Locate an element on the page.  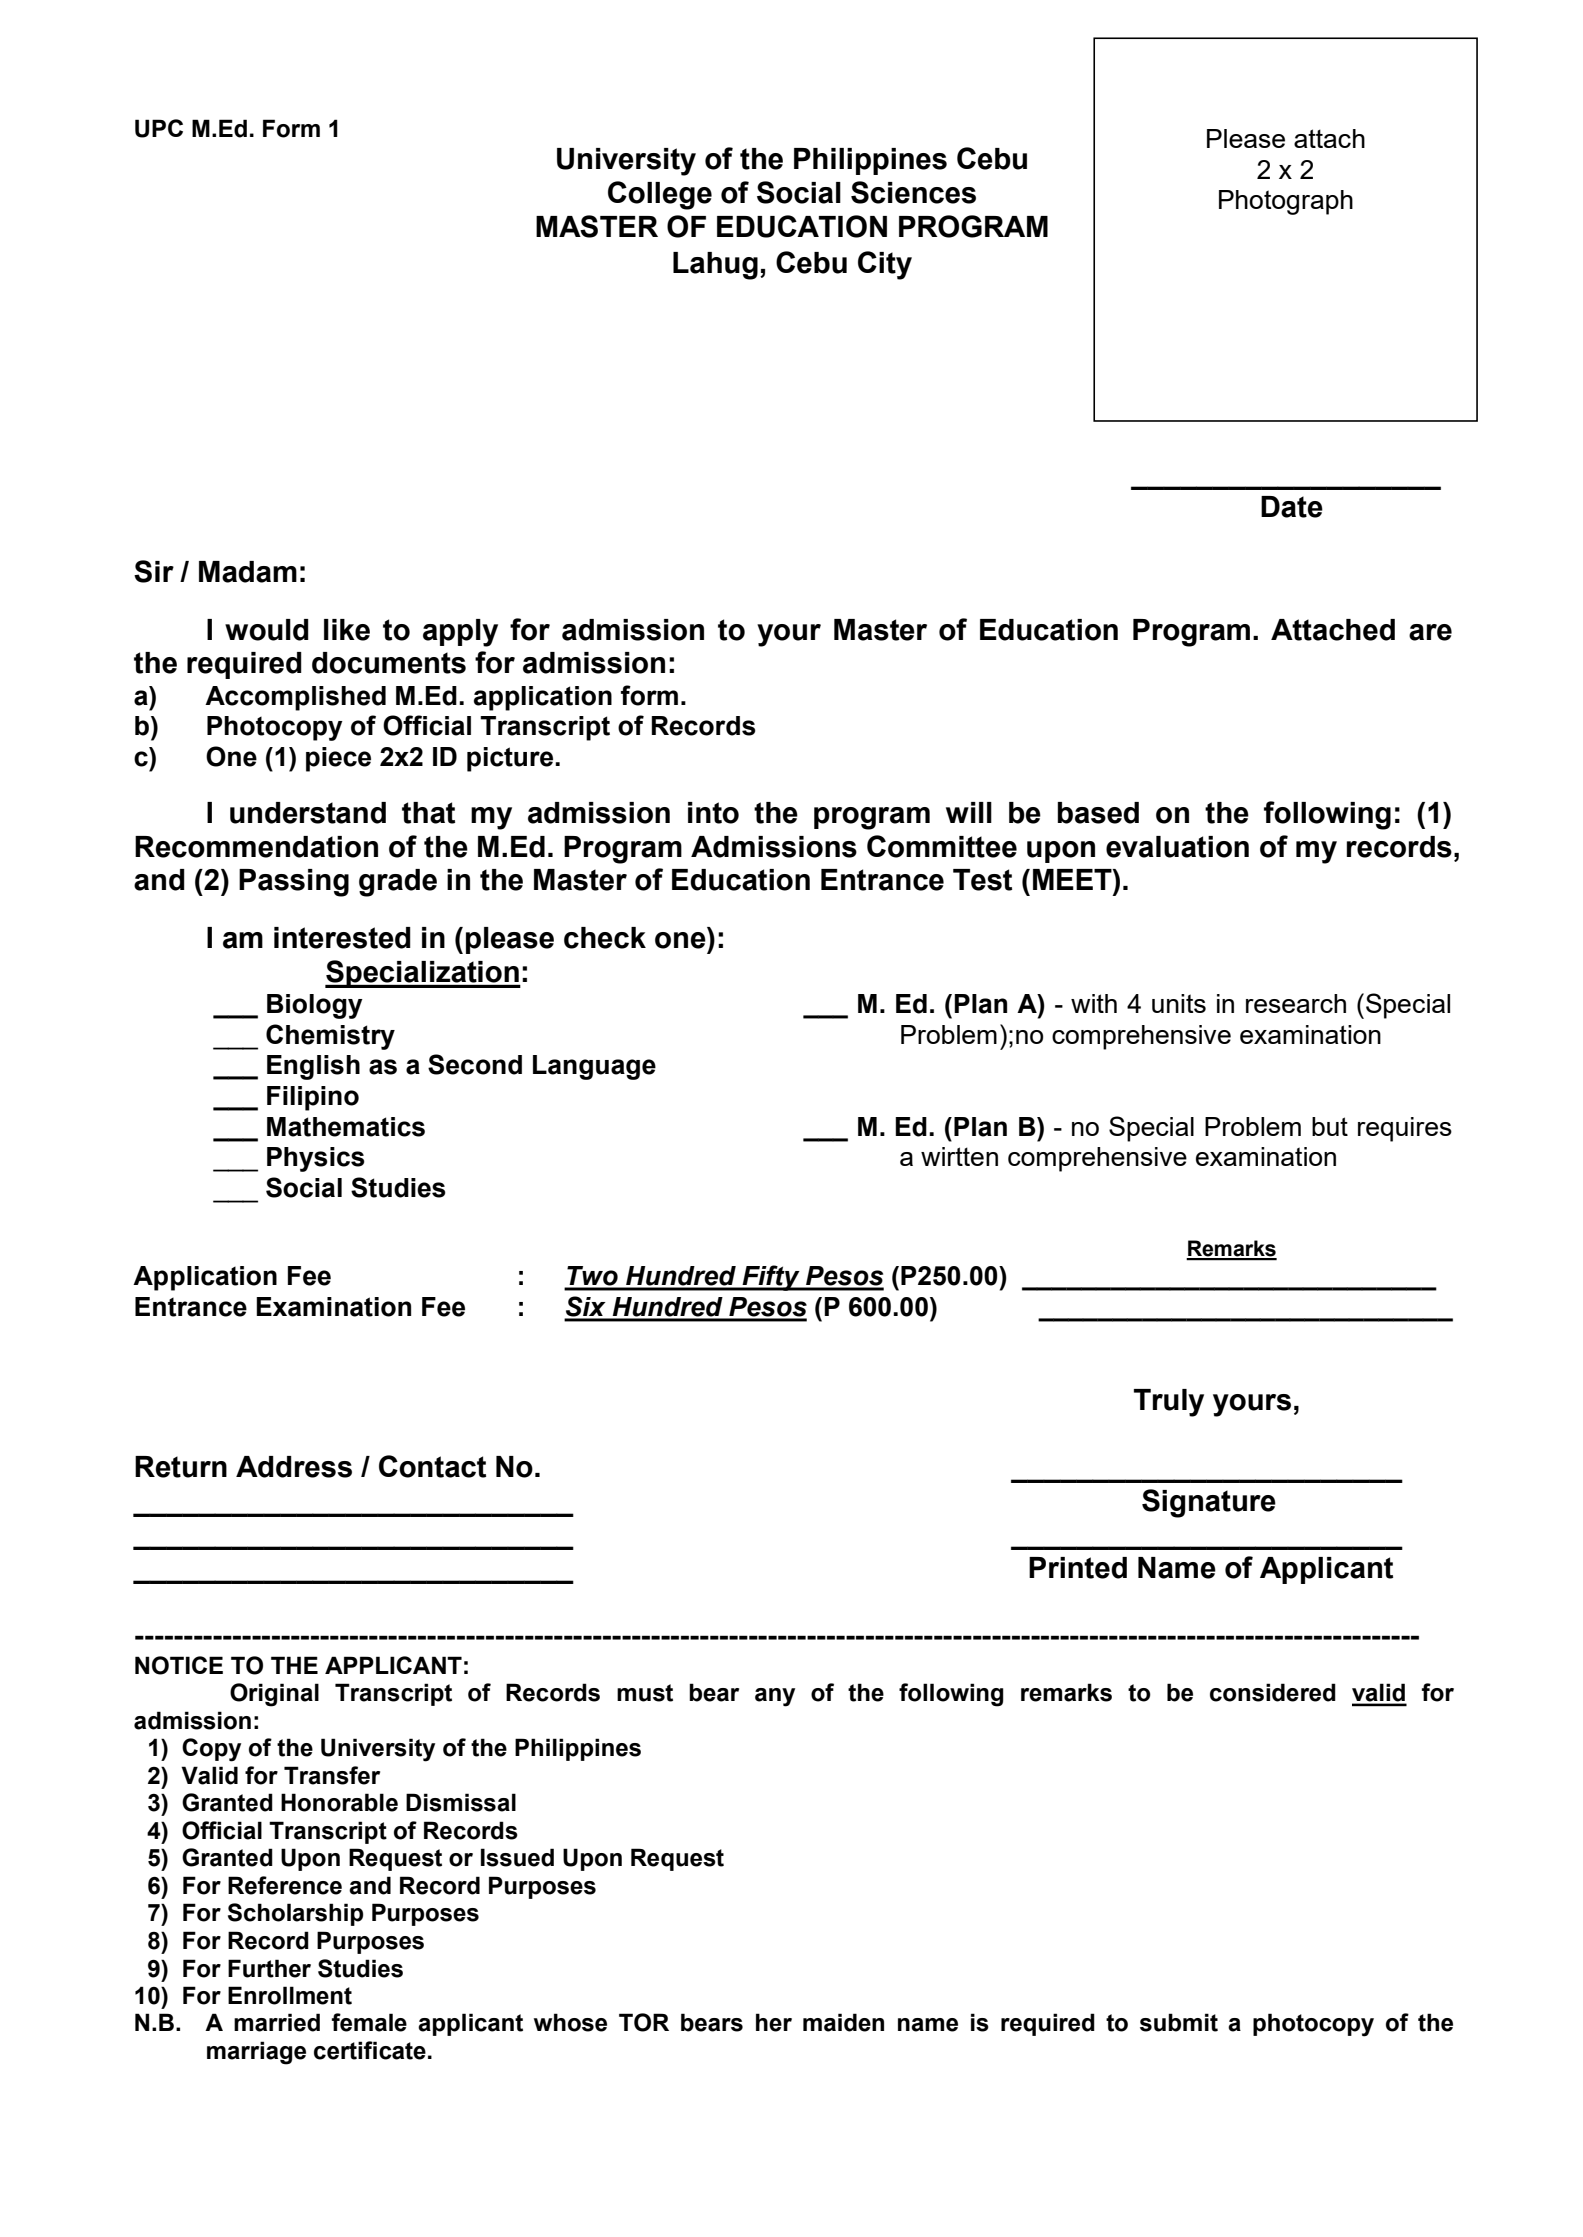
evaluation is located at coordinates (1177, 847).
